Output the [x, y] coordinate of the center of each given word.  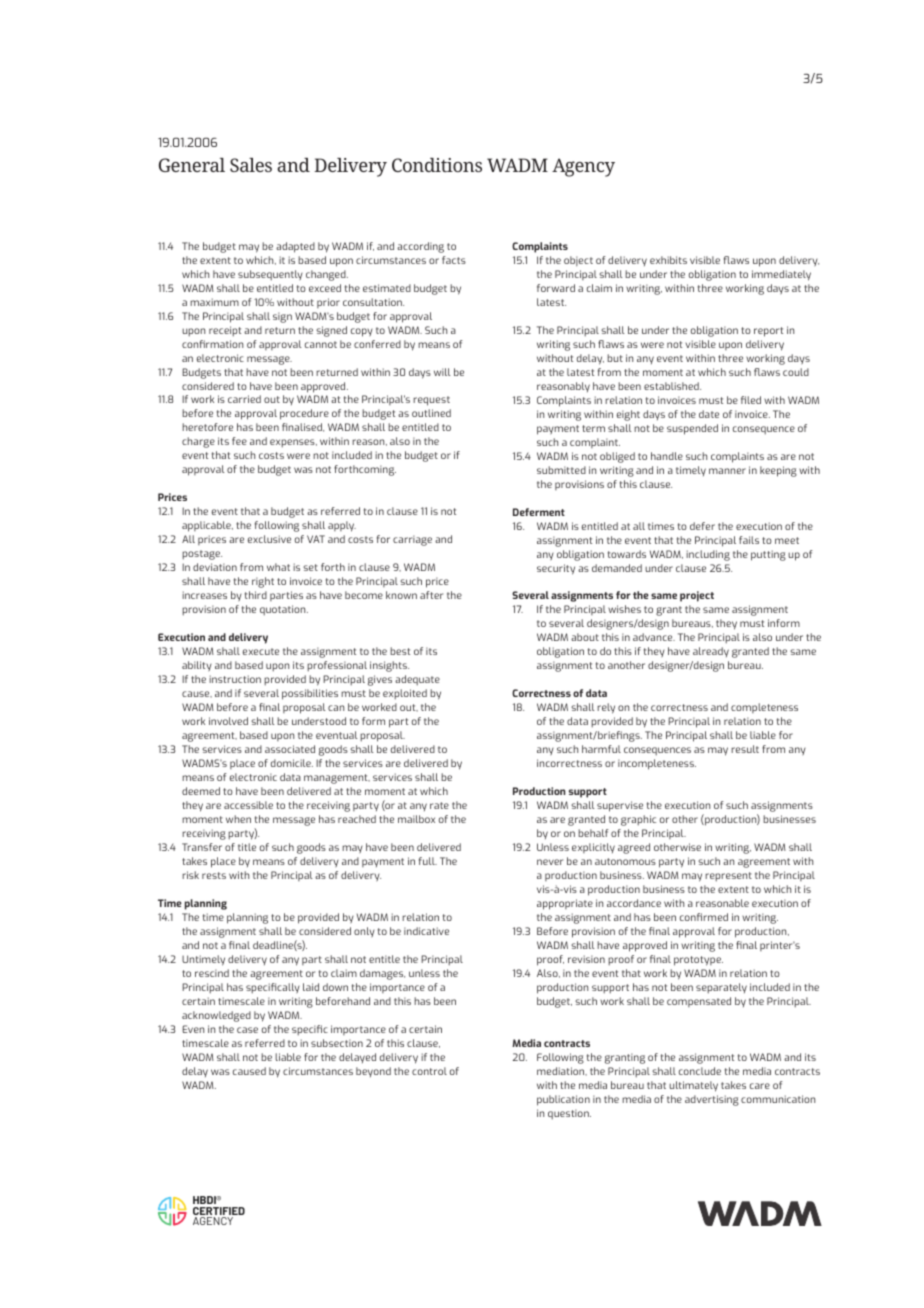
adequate [417, 680]
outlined [431, 413]
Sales [251, 165]
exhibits [668, 260]
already [711, 652]
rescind [212, 973]
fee [239, 441]
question [569, 1114]
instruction [235, 679]
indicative [426, 931]
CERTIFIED [219, 1212]
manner [727, 471]
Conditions [437, 165]
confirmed [704, 917]
